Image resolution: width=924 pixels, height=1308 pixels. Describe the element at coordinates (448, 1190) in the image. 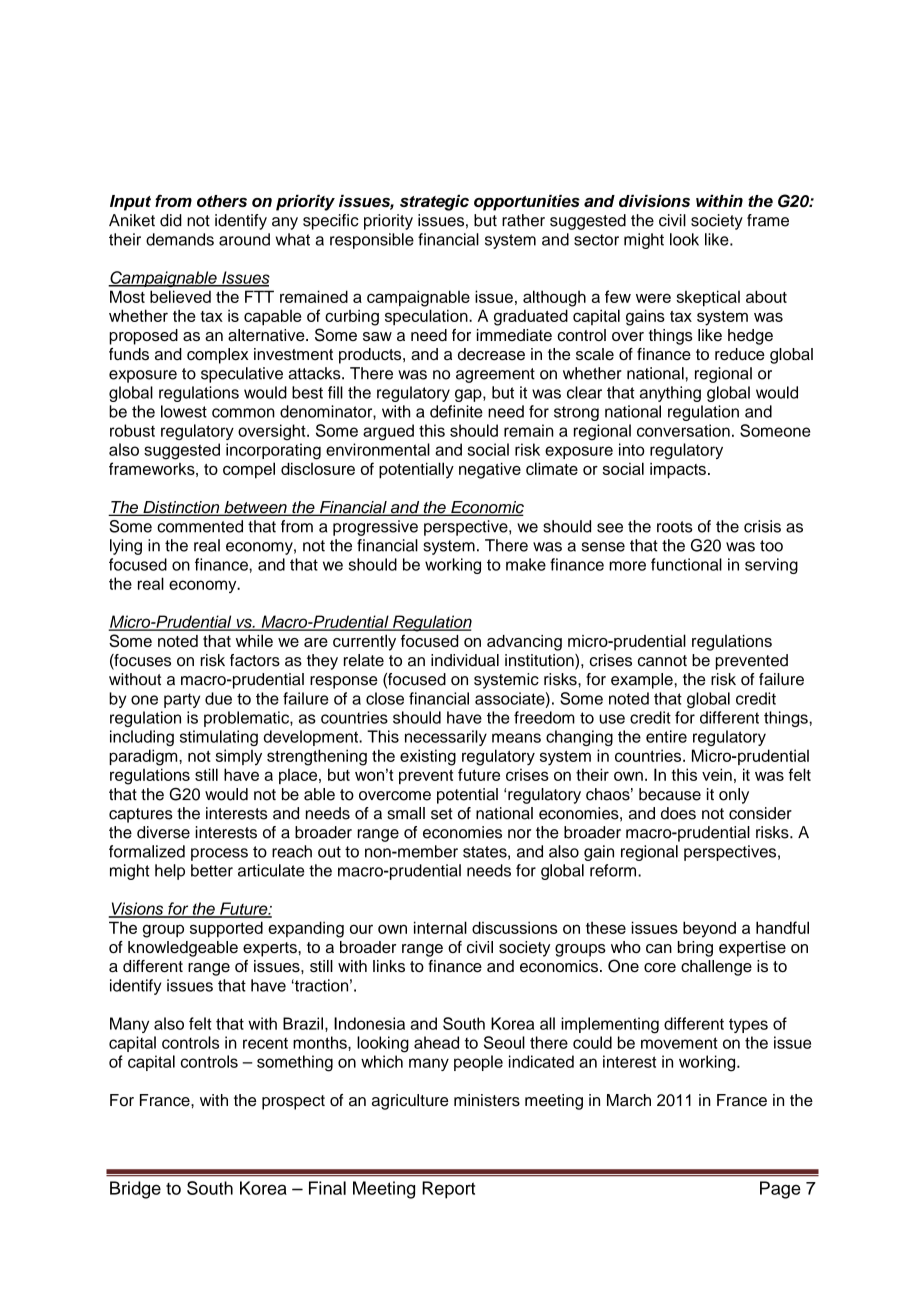

I see `Report` at that location.
